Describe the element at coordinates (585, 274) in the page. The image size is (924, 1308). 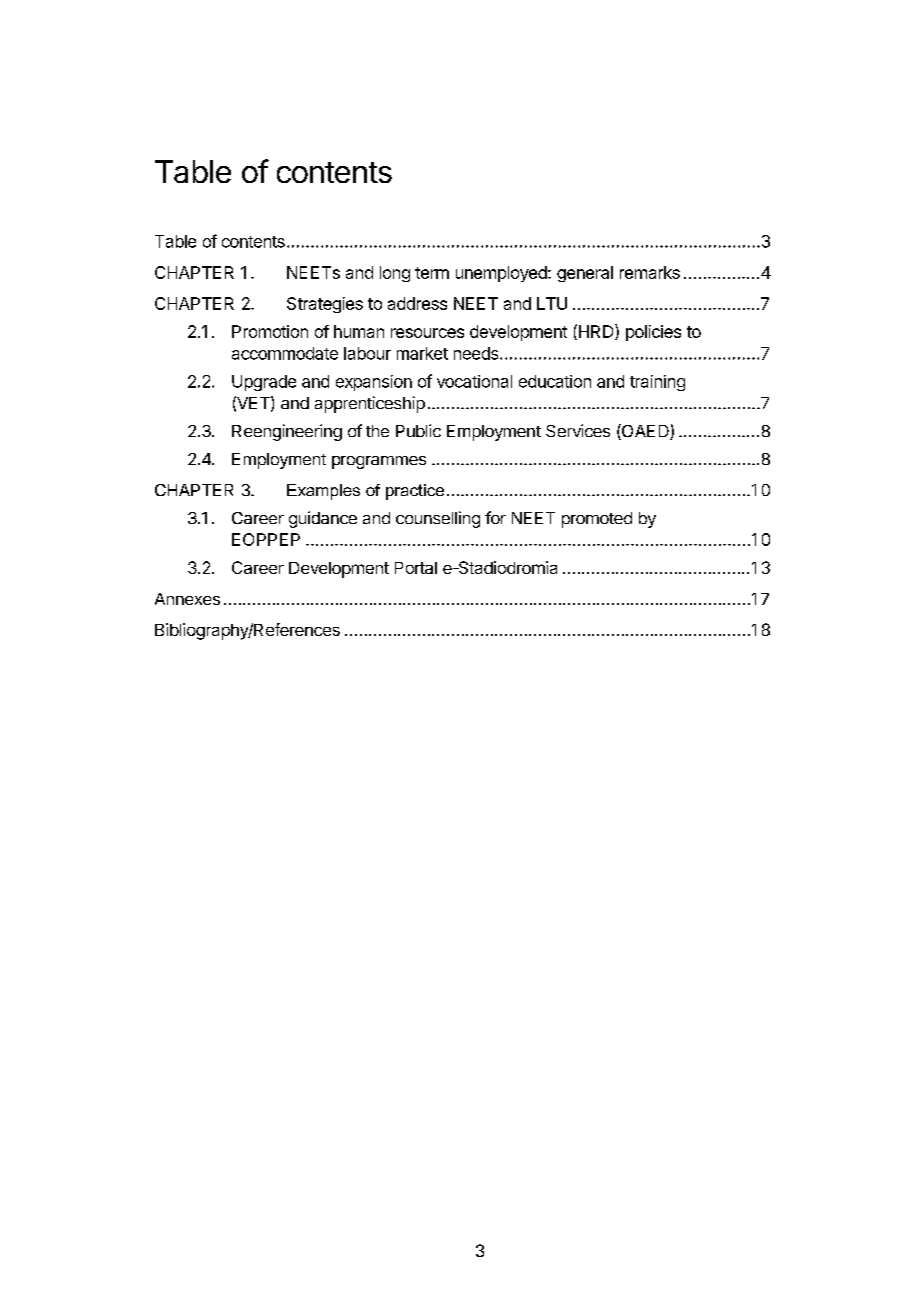
I see `general` at that location.
